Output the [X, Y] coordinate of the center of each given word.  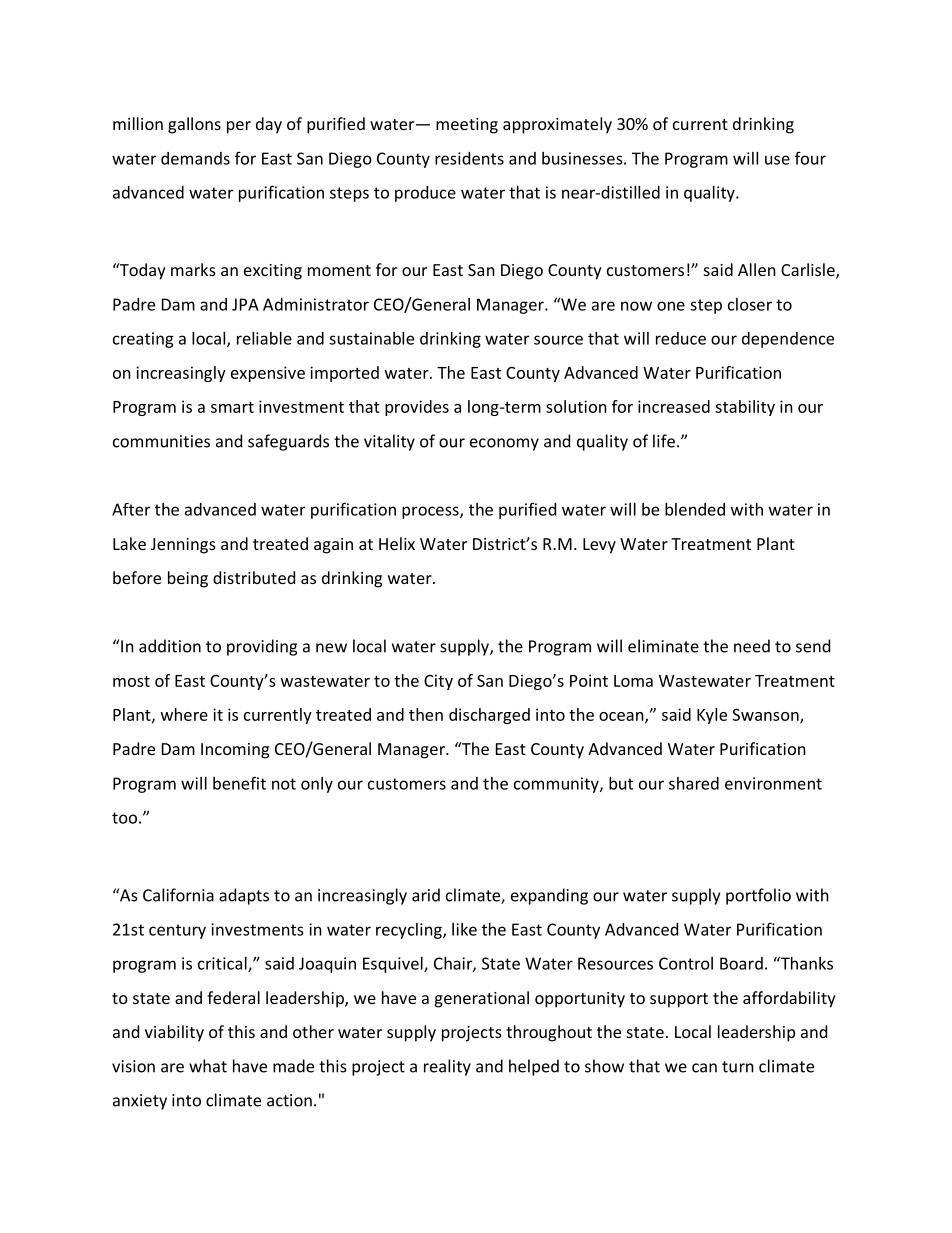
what [208, 1066]
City [438, 682]
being [188, 579]
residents [469, 158]
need [752, 646]
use [777, 160]
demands [195, 158]
